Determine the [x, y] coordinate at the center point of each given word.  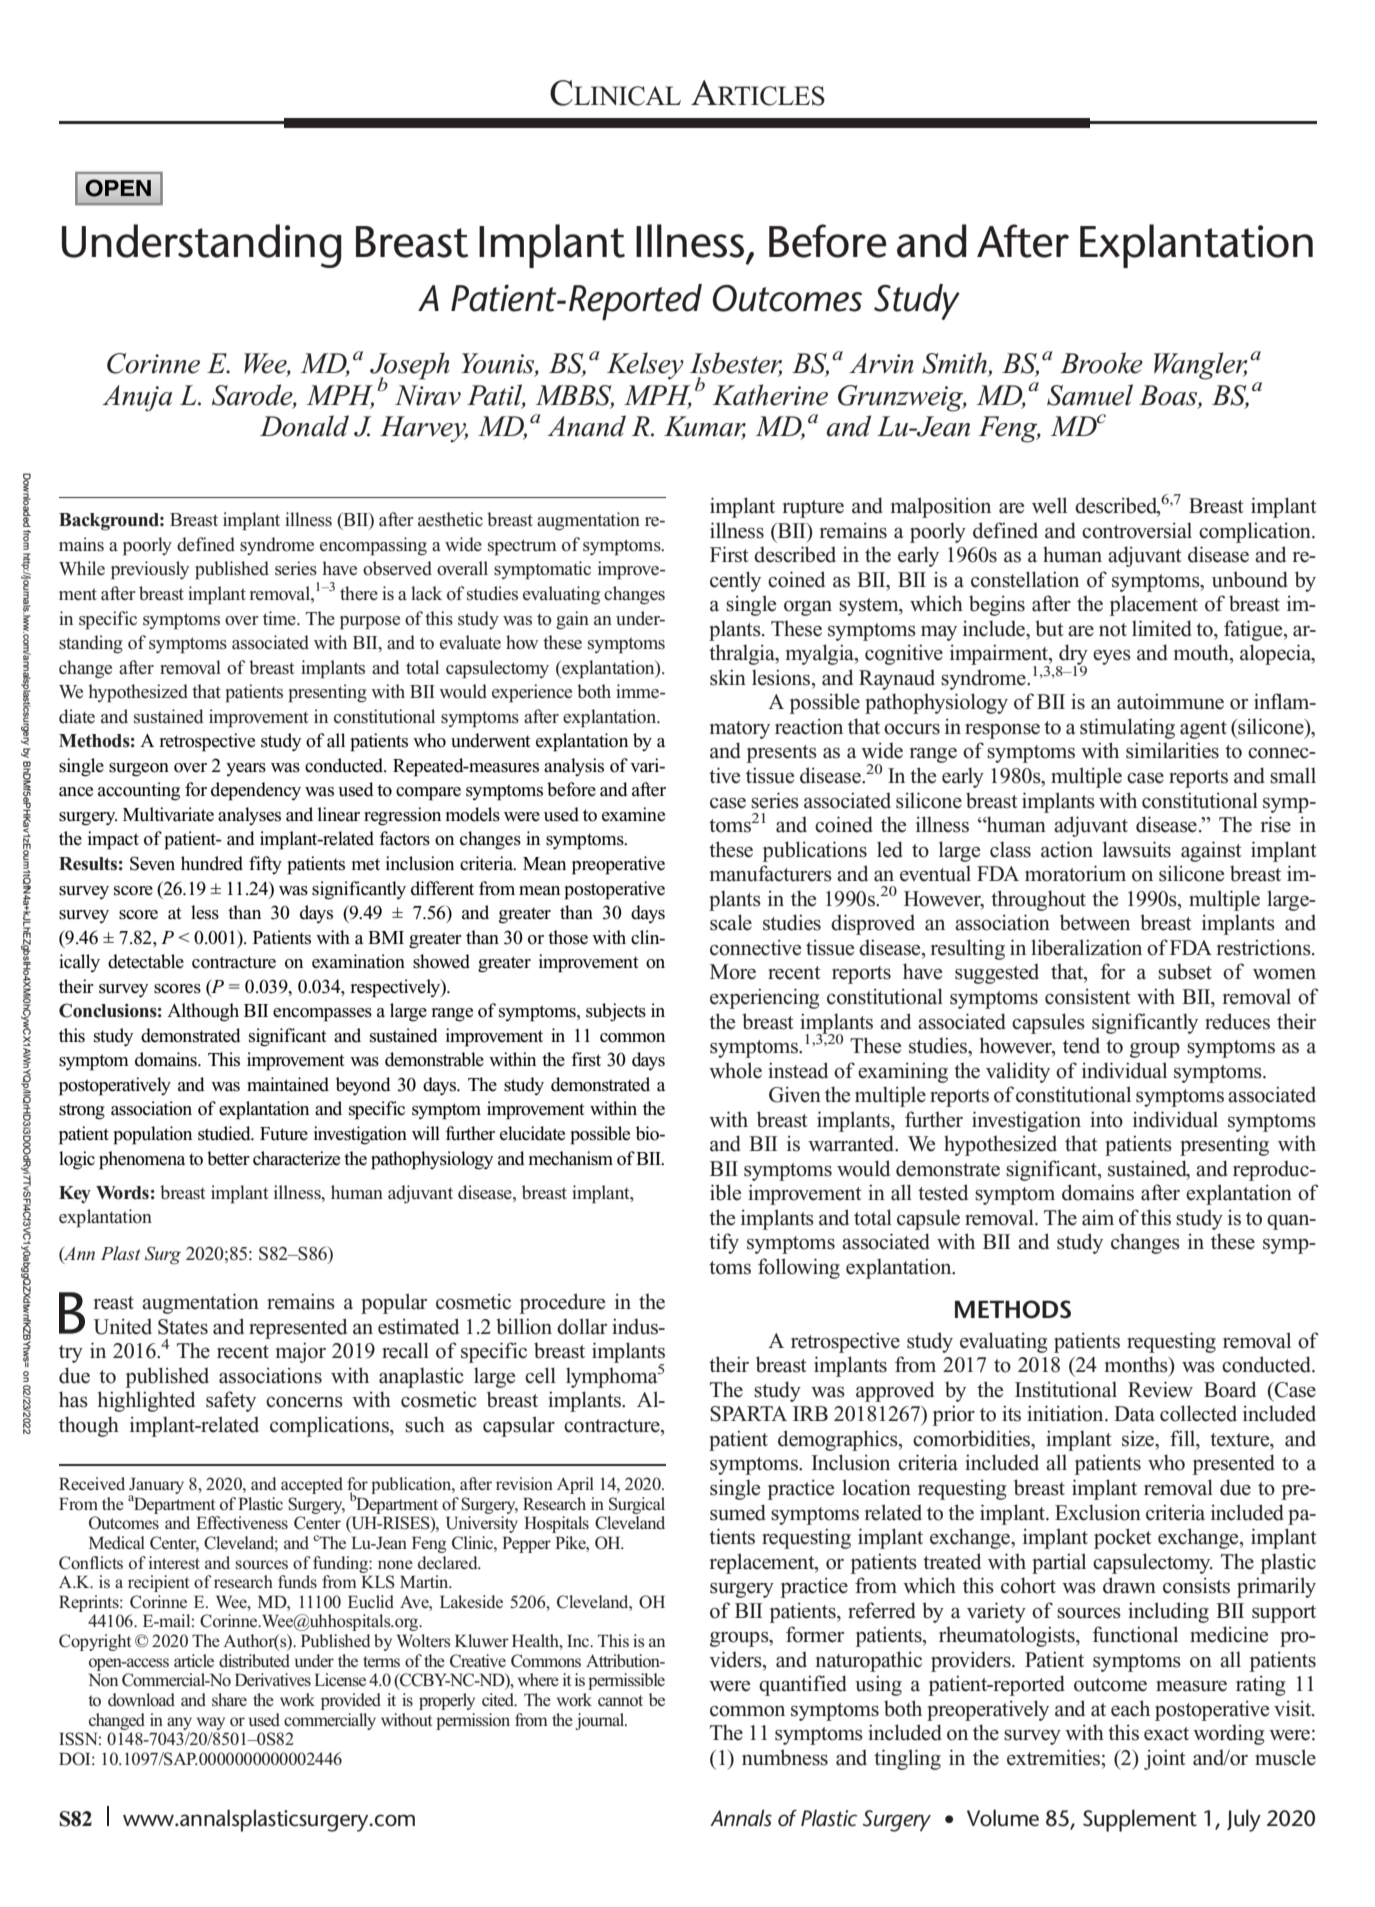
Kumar [705, 427]
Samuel [1090, 395]
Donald [304, 426]
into [1106, 1119]
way [211, 1723]
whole [735, 1070]
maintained [288, 1084]
